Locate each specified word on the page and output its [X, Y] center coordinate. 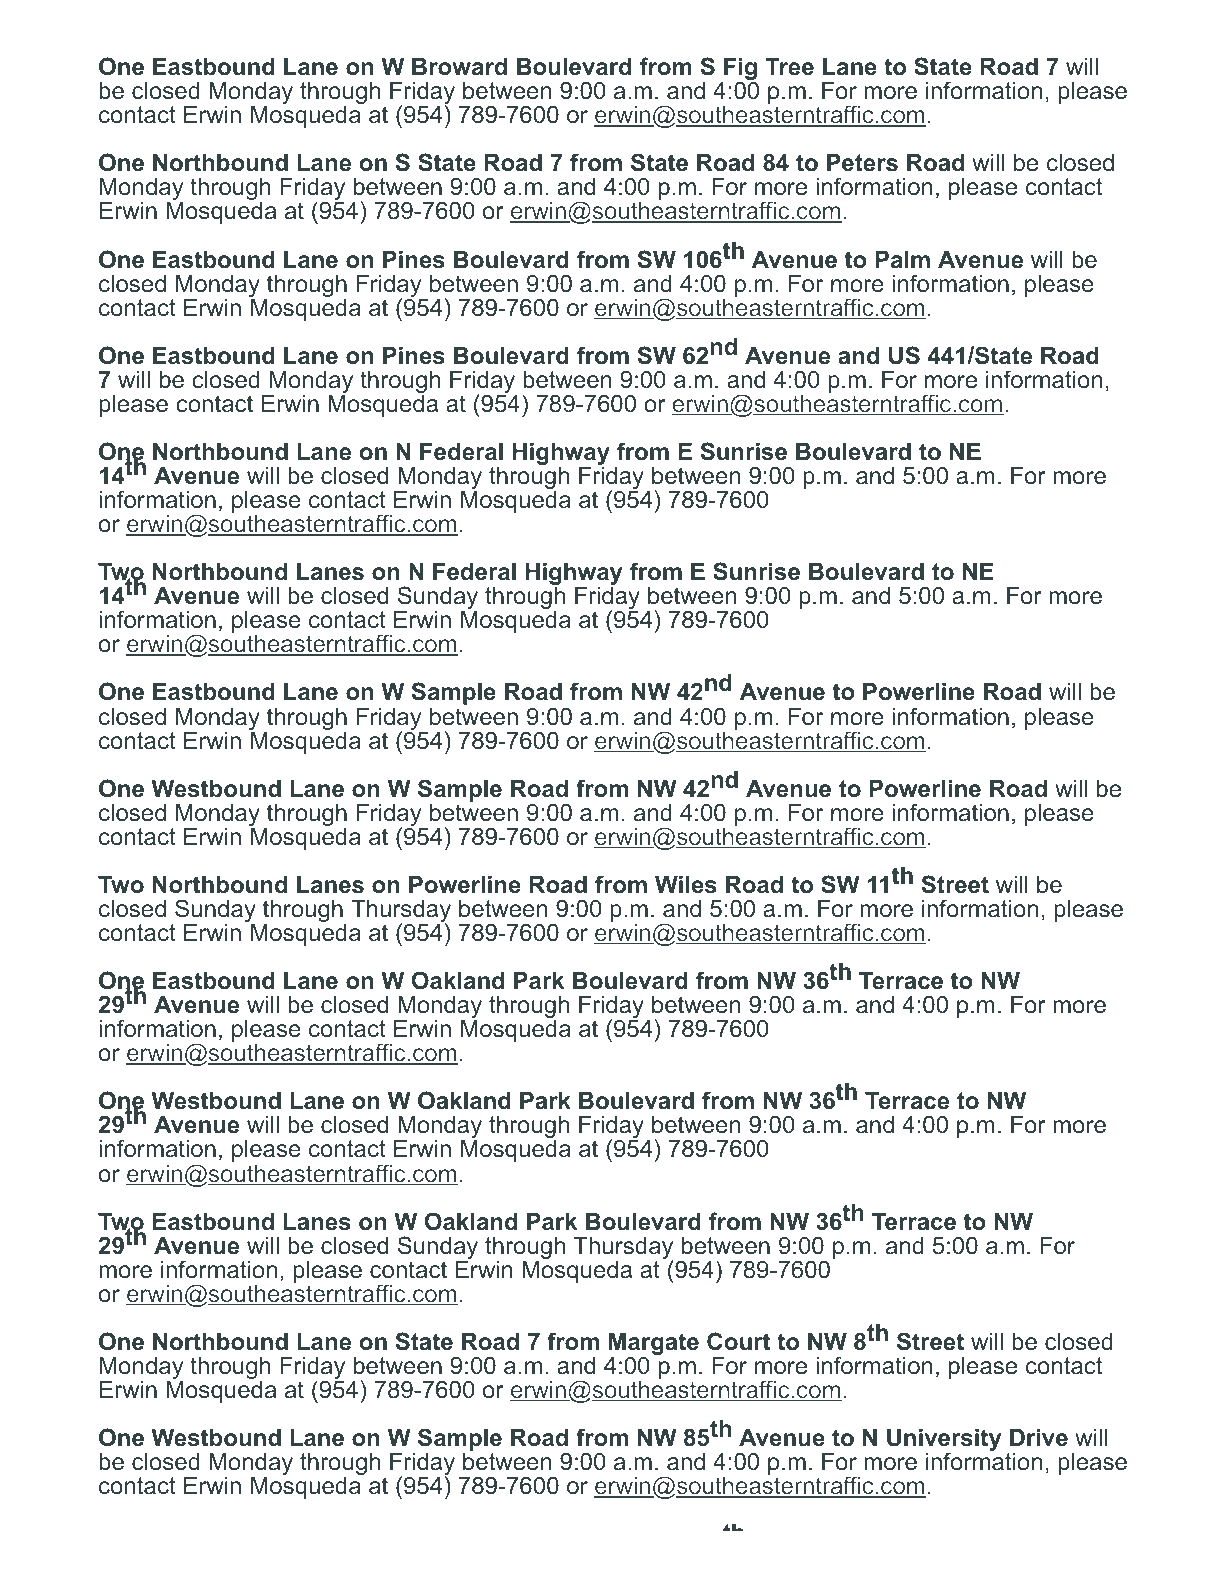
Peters [862, 163]
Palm [902, 260]
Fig [739, 70]
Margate [654, 1345]
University [944, 1441]
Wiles [686, 885]
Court [738, 1341]
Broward [459, 67]
